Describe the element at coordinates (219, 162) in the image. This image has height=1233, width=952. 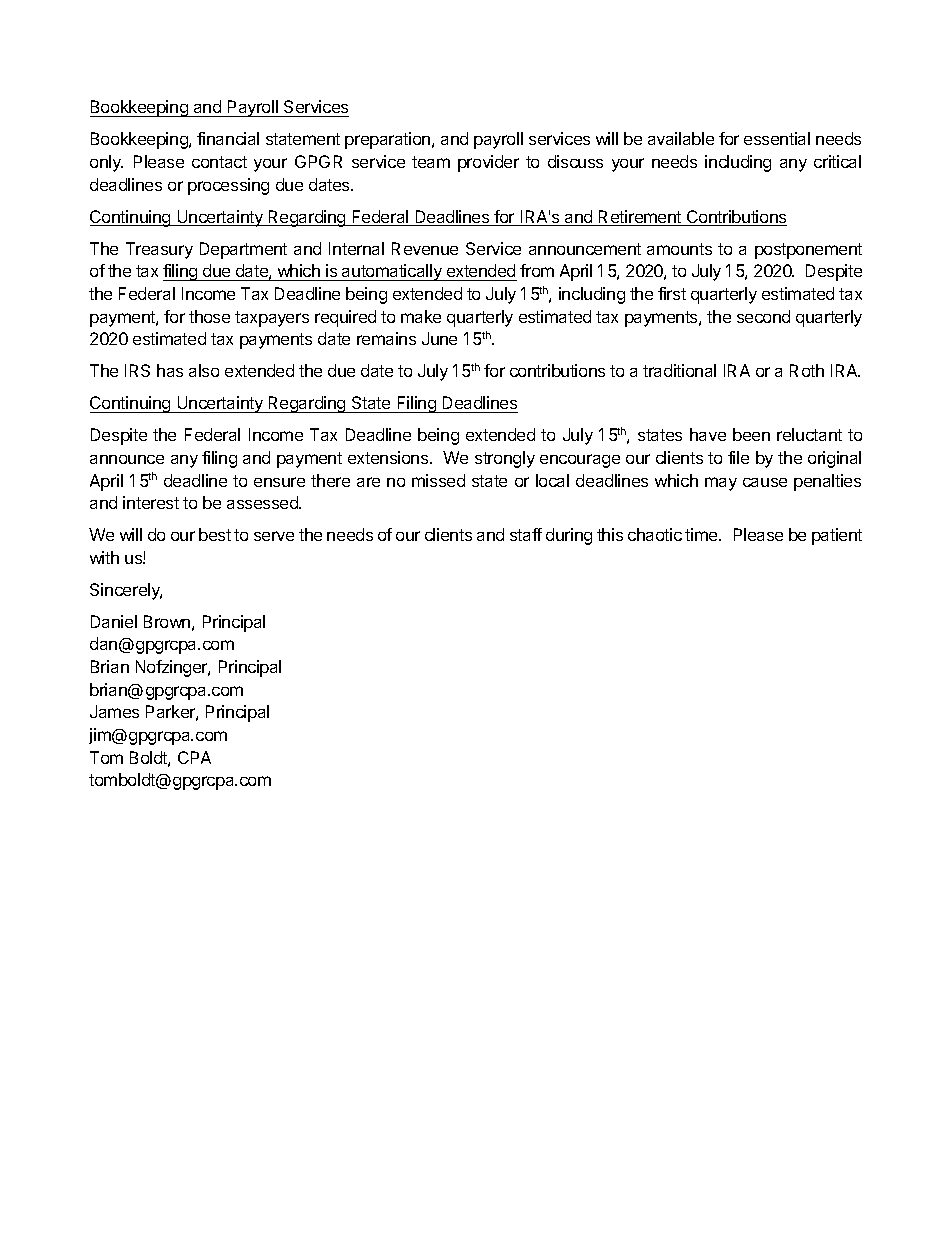
I see `contact` at that location.
